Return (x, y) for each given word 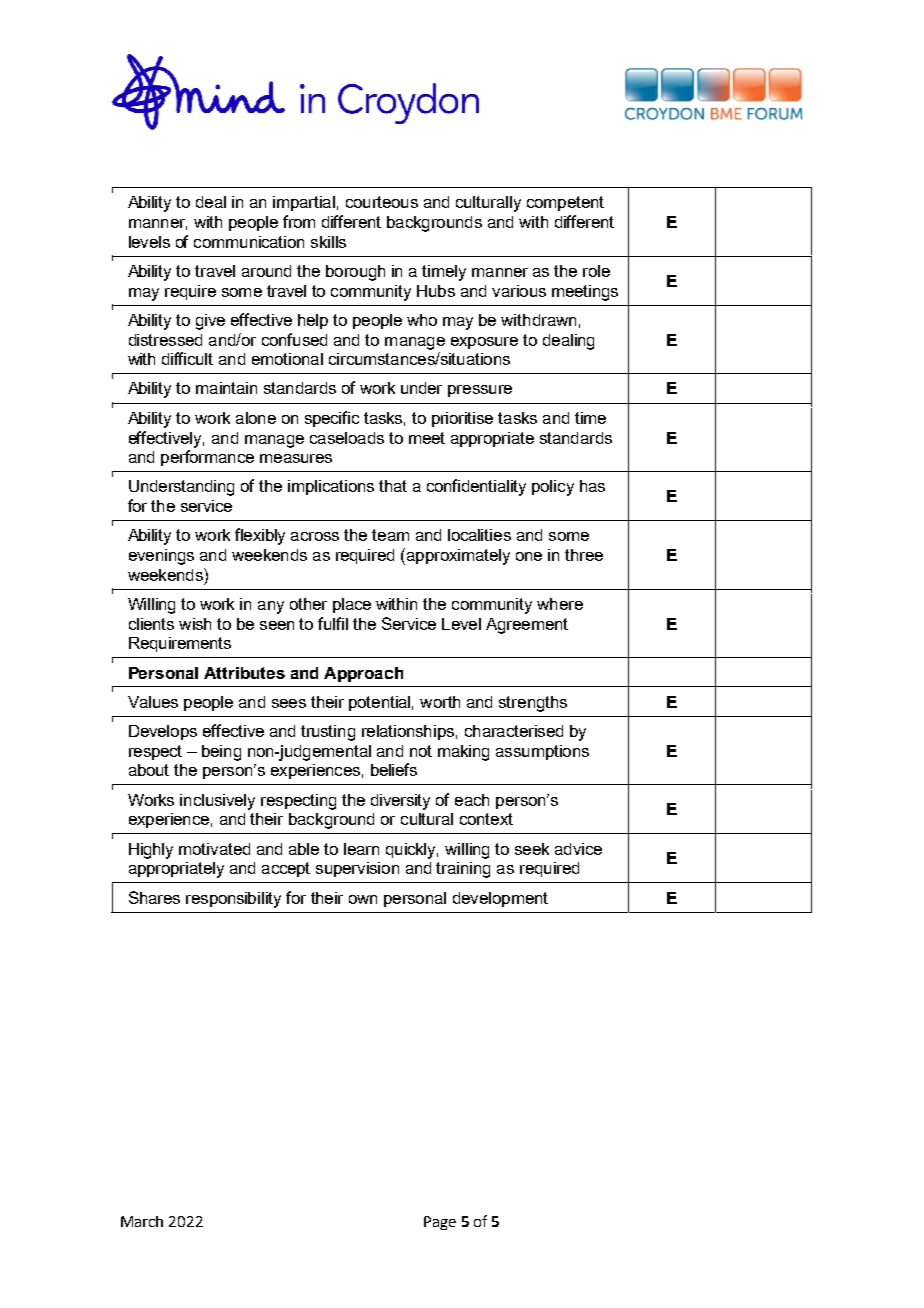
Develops (163, 732)
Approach (363, 674)
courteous (382, 202)
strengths (533, 704)
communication (249, 242)
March (142, 1221)
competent (565, 203)
